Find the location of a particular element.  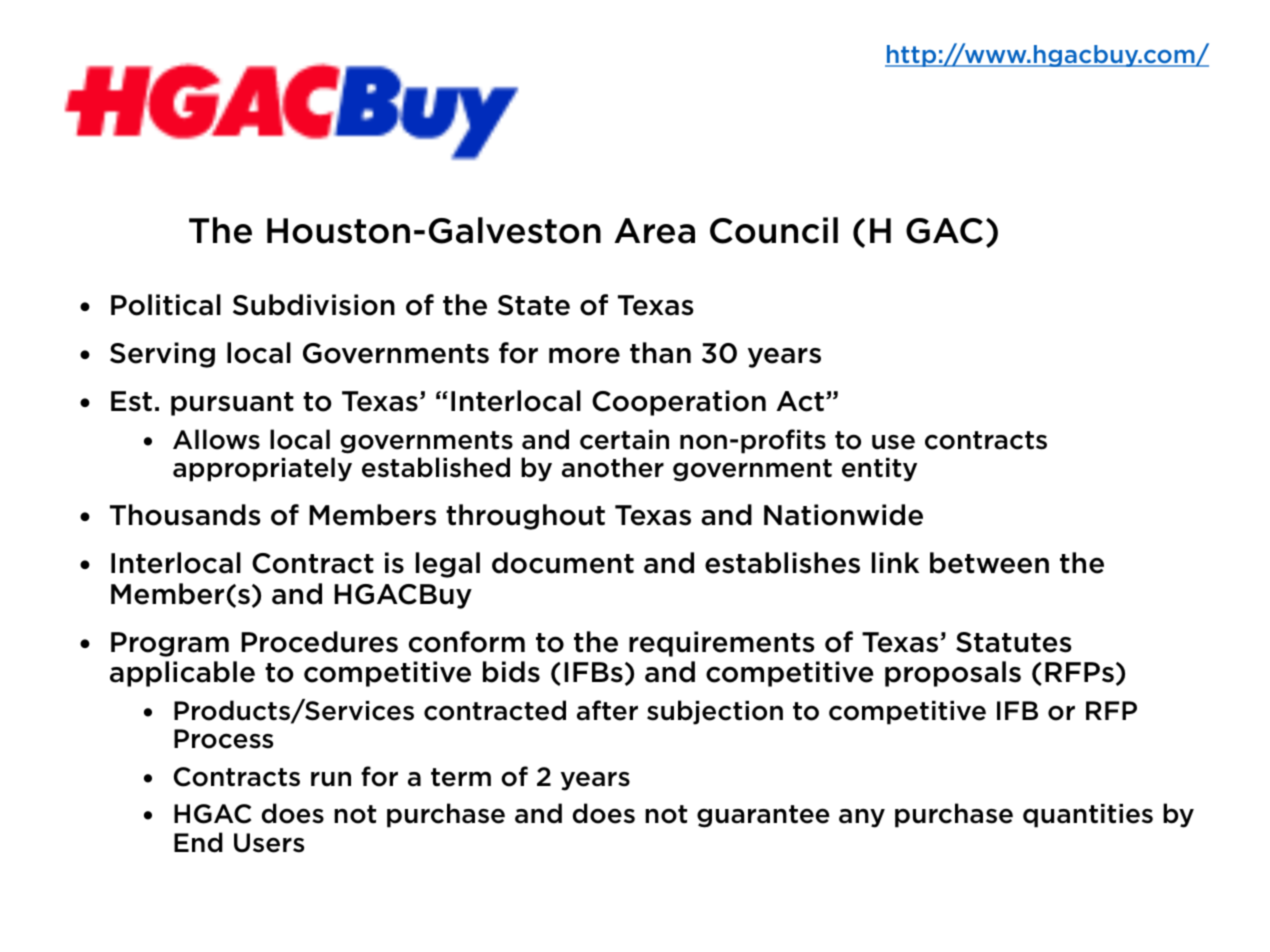

Area is located at coordinates (654, 231).
